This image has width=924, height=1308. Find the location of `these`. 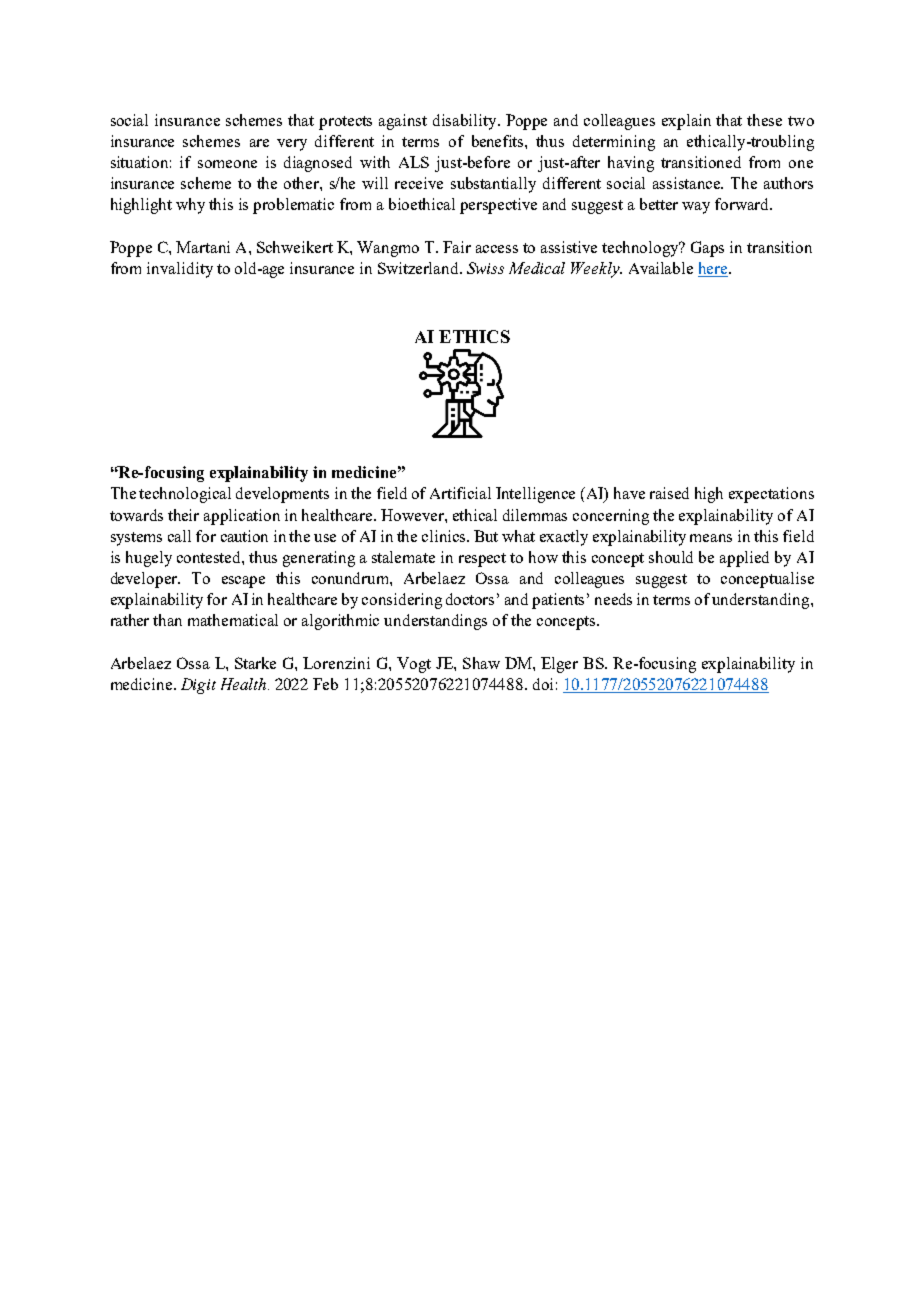

these is located at coordinates (764, 120).
